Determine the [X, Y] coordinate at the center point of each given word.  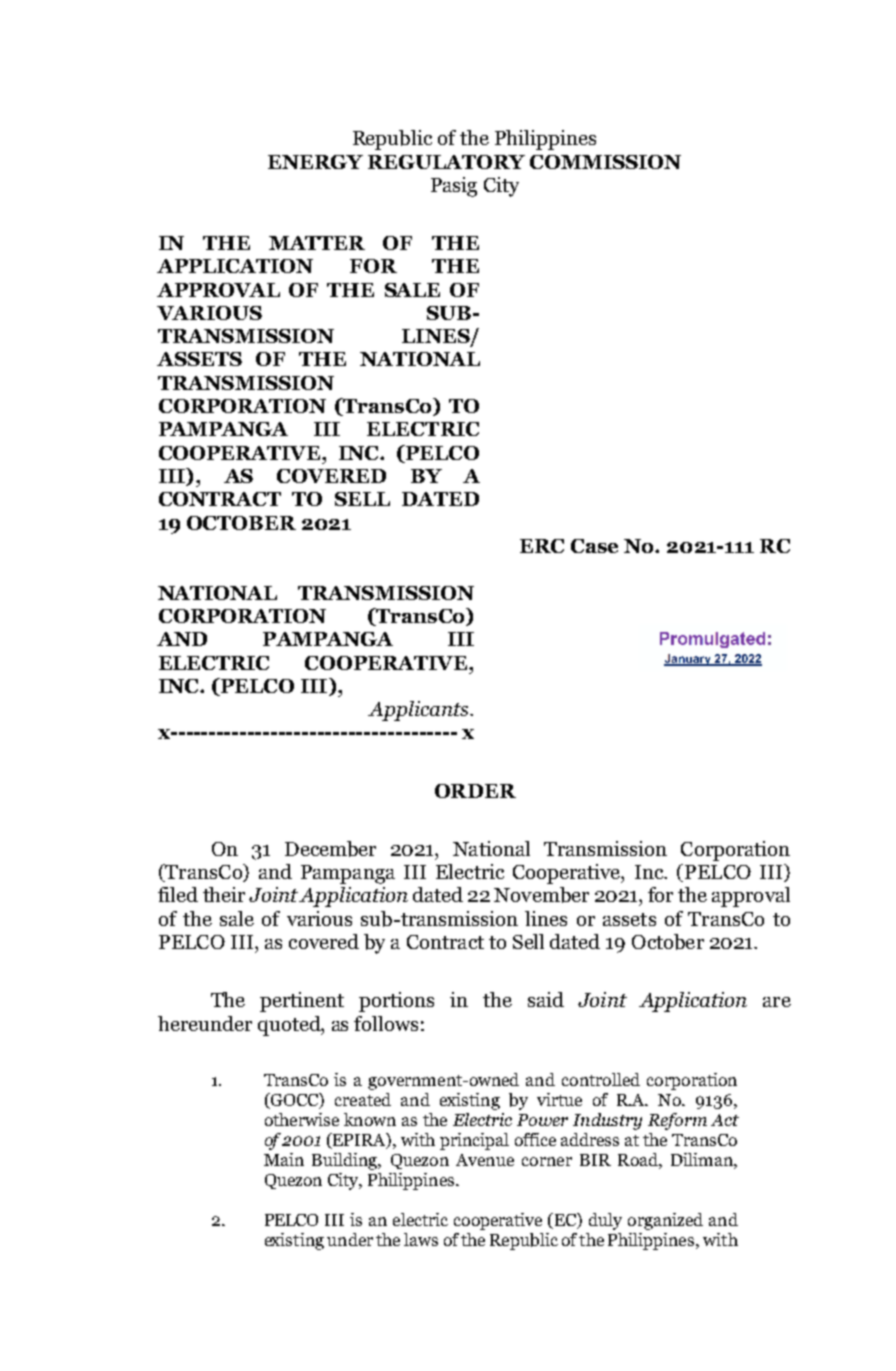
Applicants [419, 711]
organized [665, 1221]
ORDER [475, 791]
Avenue [485, 1160]
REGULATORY [446, 162]
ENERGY [315, 162]
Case [594, 546]
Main [284, 1159]
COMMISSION [605, 162]
